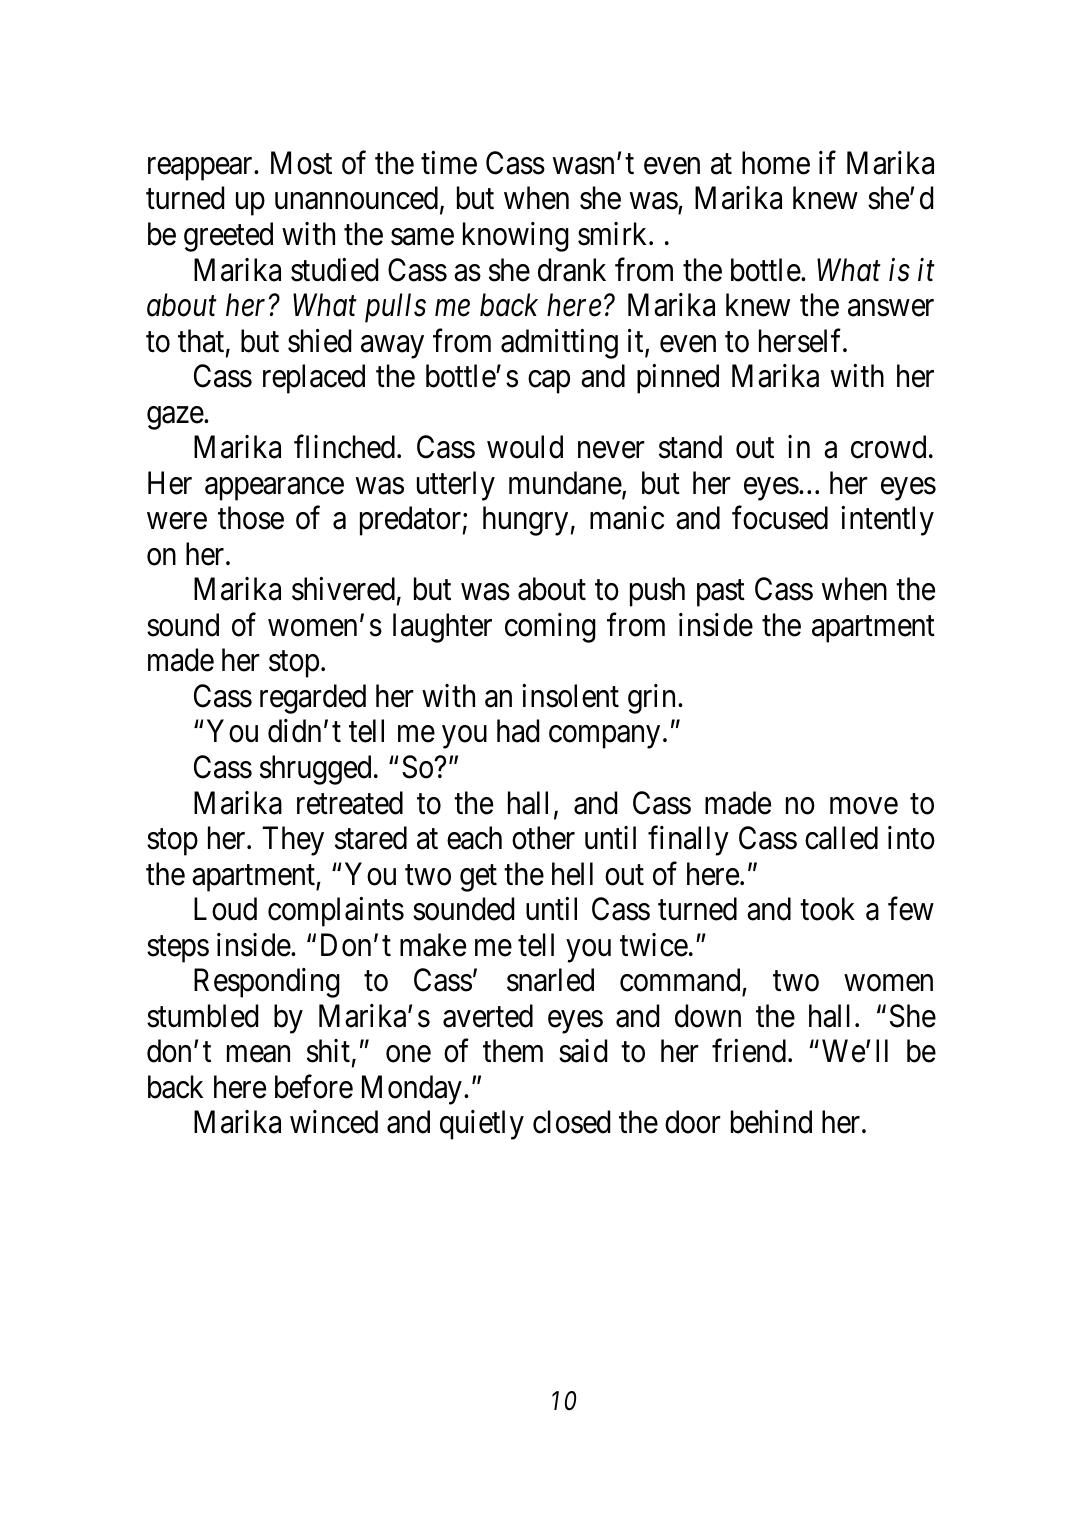  I want to click on past, so click(721, 593).
